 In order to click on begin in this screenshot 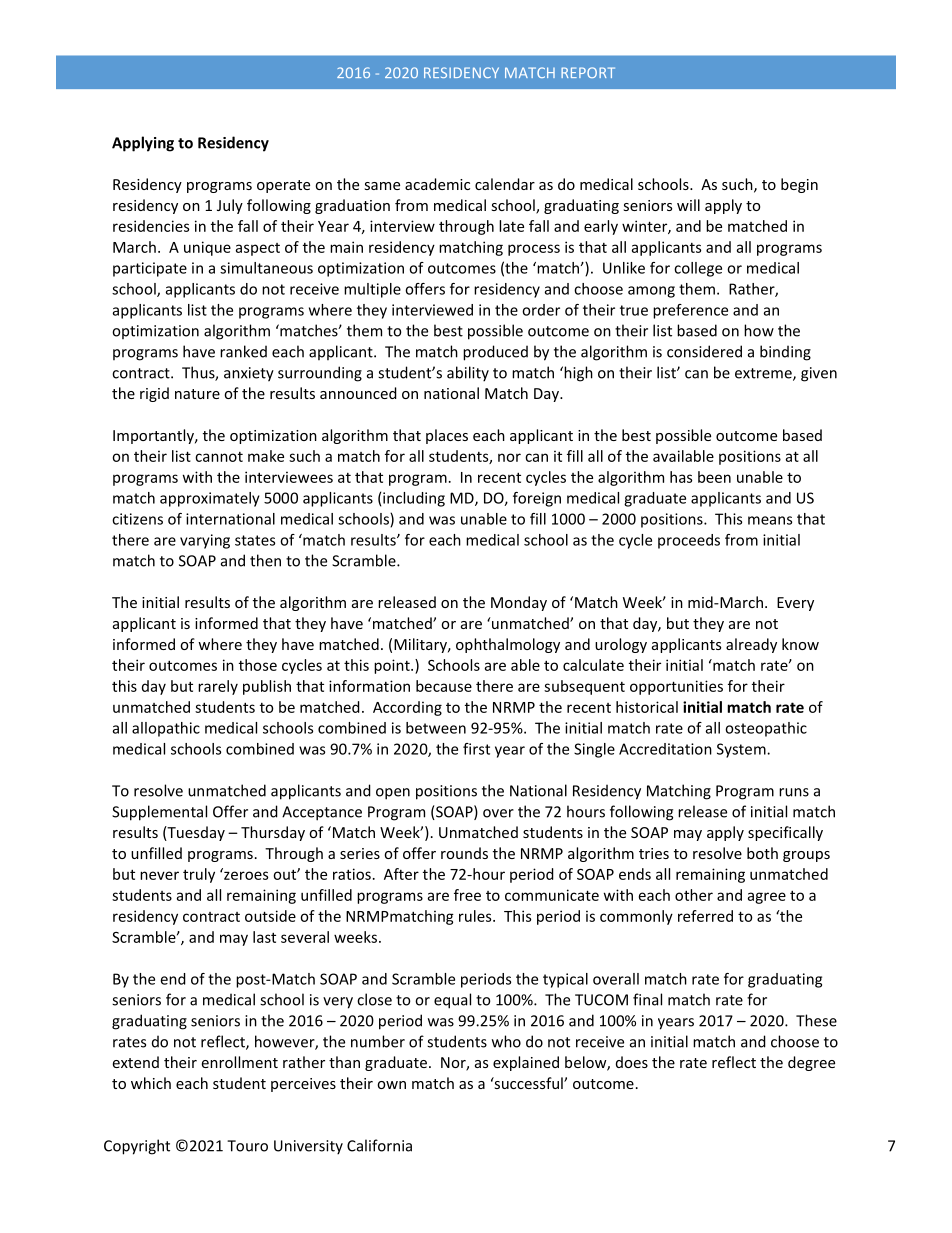, I will do `click(799, 185)`.
